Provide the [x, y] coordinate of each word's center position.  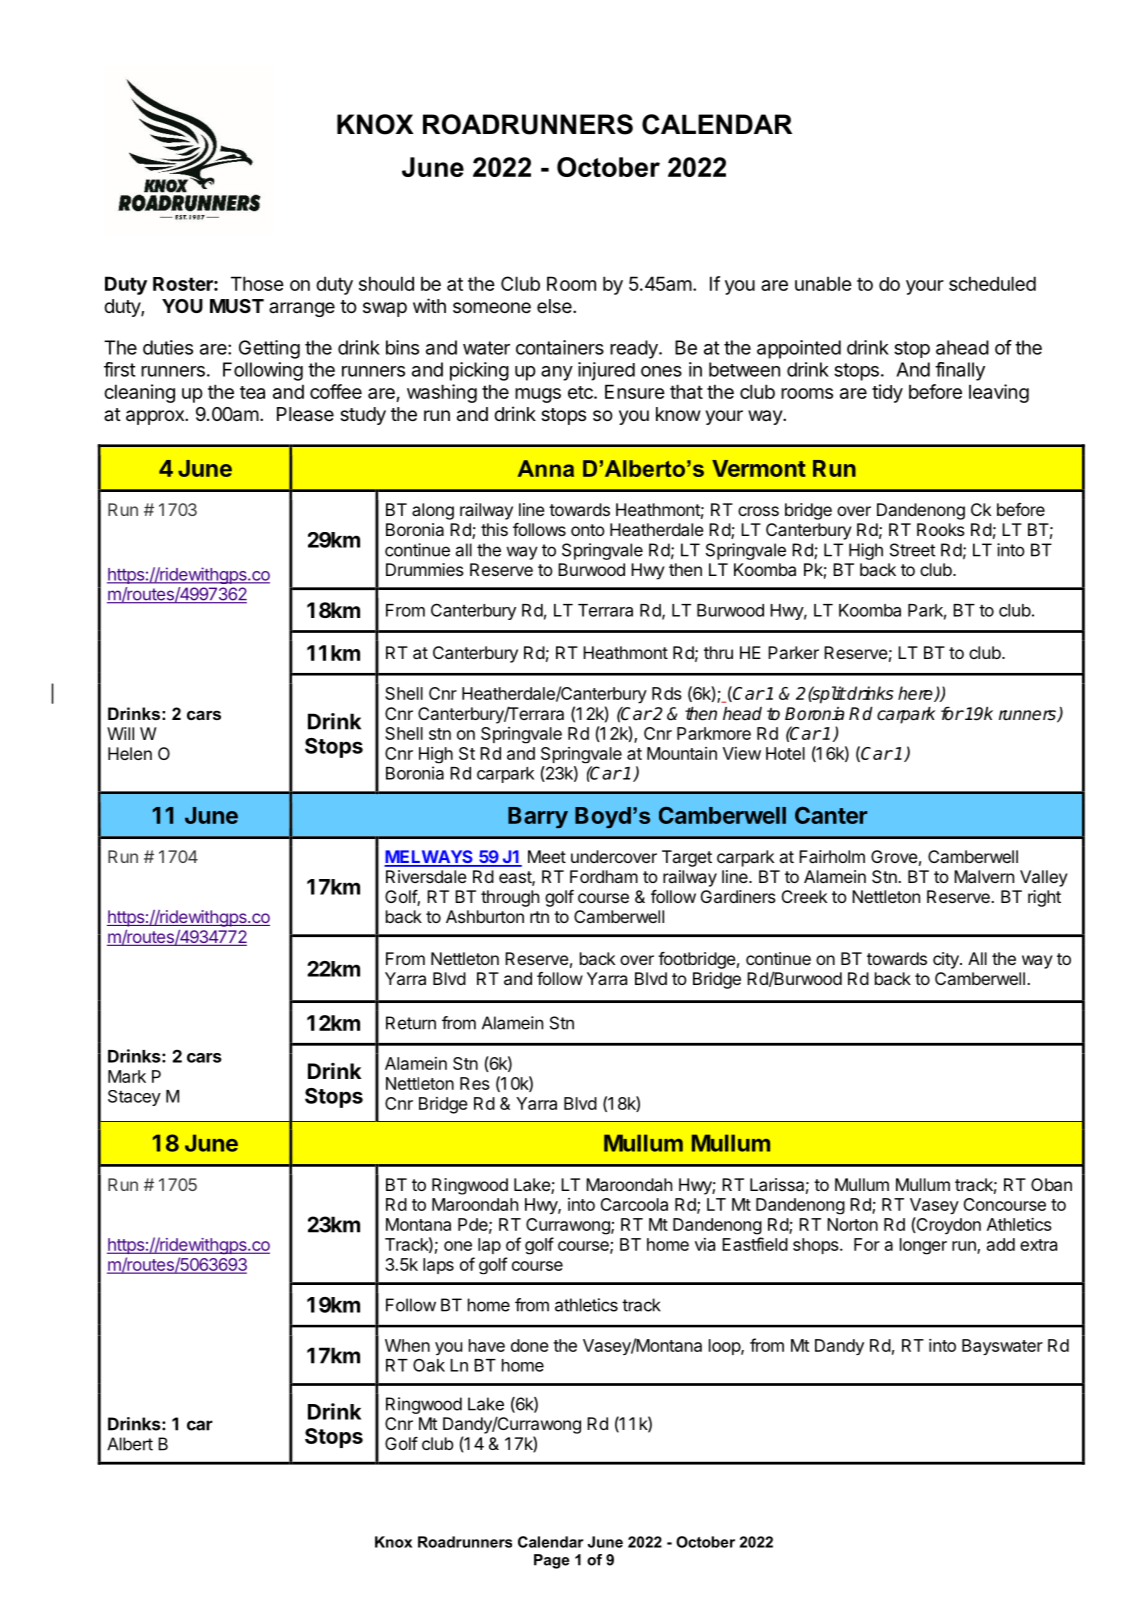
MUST [237, 306]
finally [960, 371]
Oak [429, 1365]
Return [411, 1023]
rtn [539, 917]
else [555, 306]
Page [552, 1561]
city [947, 960]
